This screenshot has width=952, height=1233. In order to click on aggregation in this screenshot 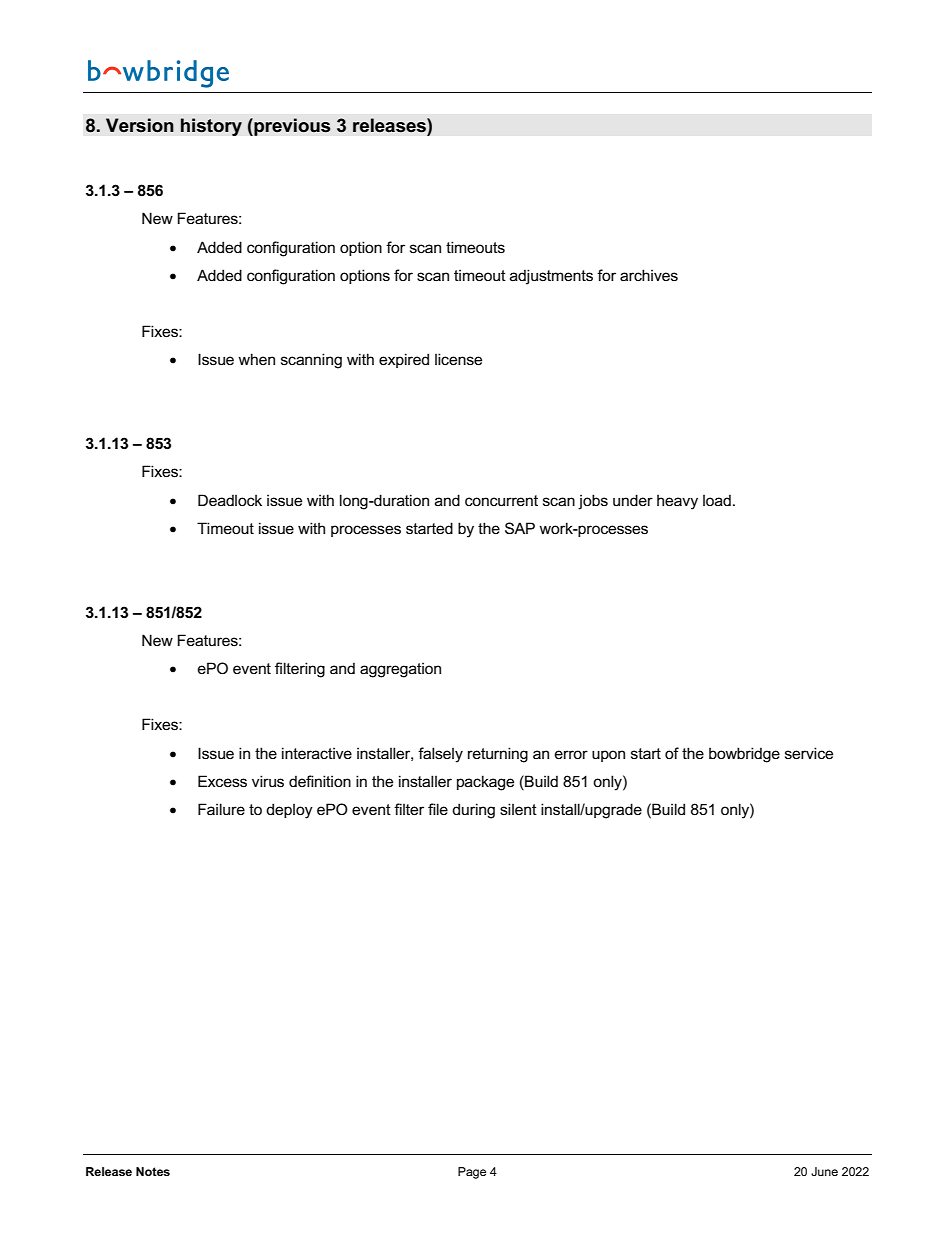, I will do `click(400, 670)`.
